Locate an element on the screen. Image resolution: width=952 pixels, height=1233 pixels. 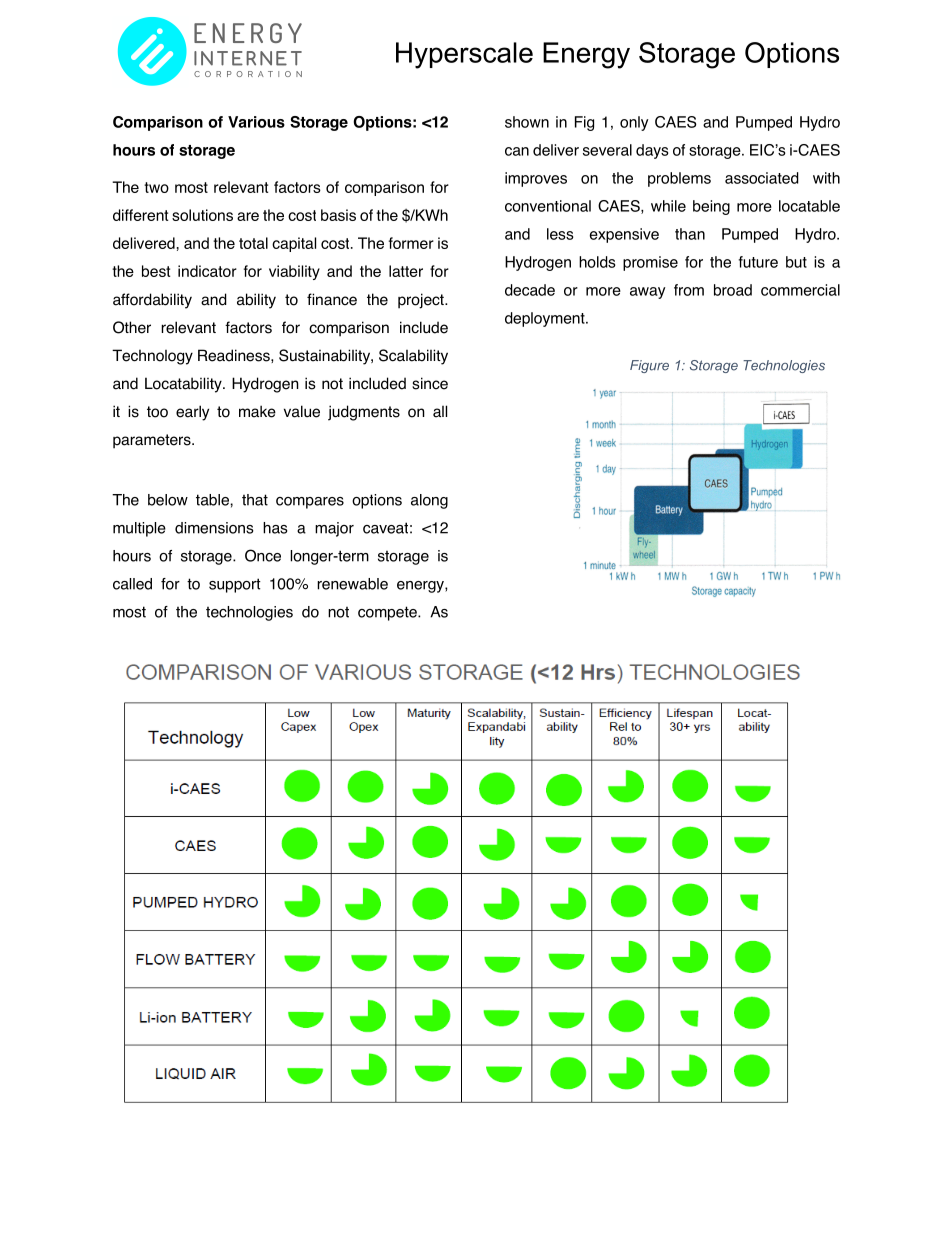
Other is located at coordinates (132, 327).
